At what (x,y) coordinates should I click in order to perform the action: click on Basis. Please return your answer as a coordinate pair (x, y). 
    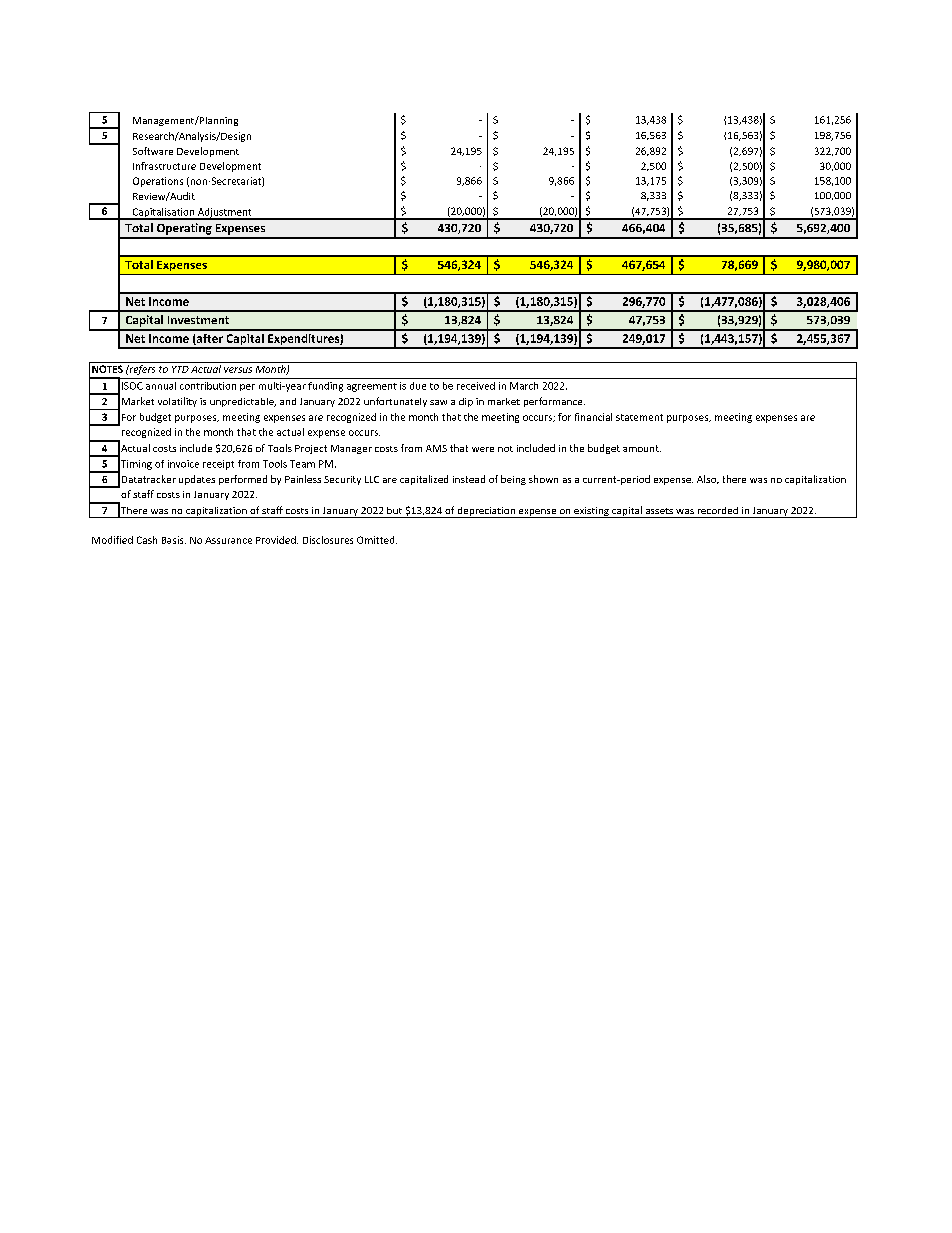
    Looking at the image, I should click on (174, 540).
